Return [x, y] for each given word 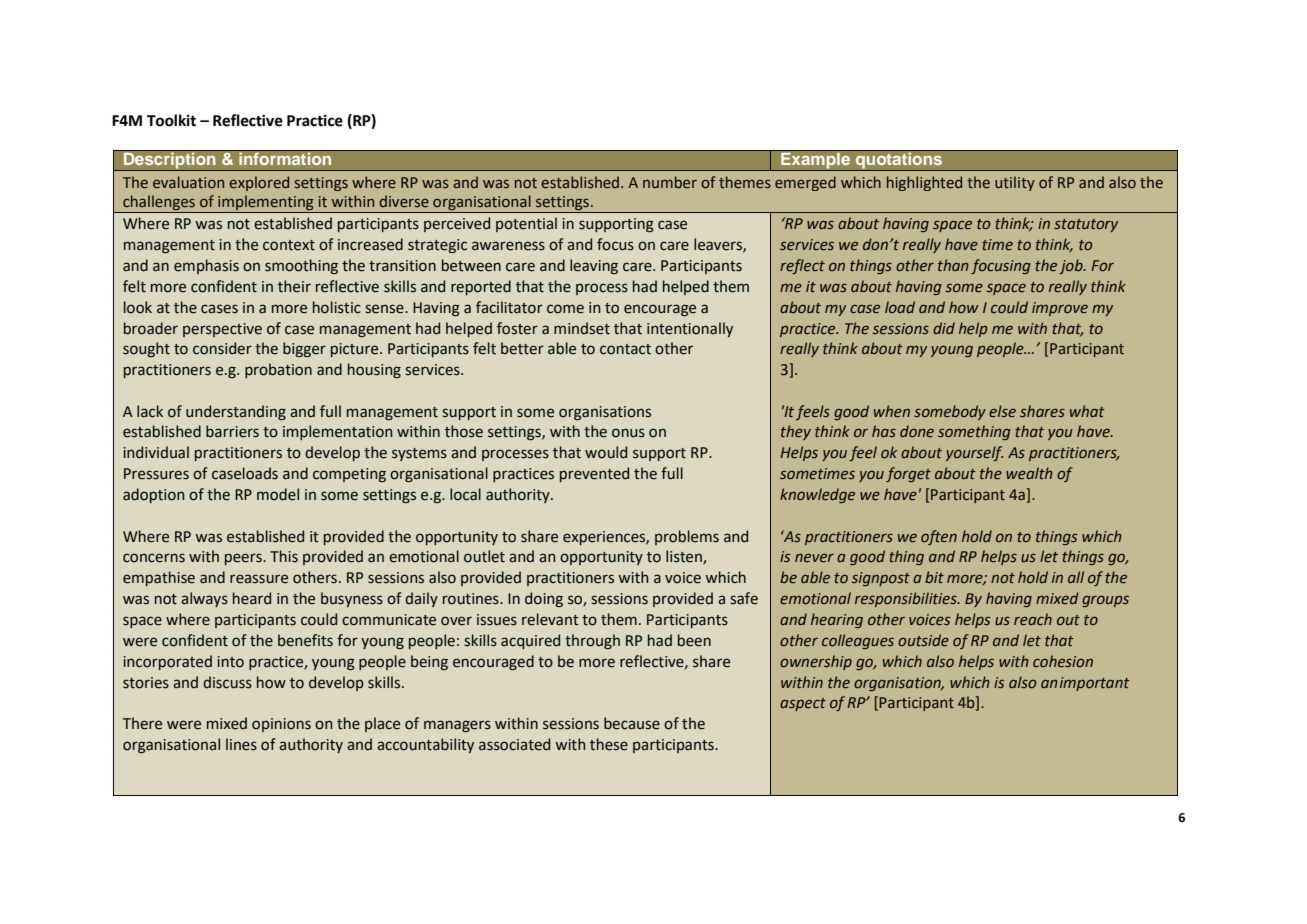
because [632, 723]
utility [1015, 183]
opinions [281, 725]
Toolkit [171, 120]
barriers [232, 431]
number [670, 182]
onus [628, 433]
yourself [974, 453]
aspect [803, 704]
